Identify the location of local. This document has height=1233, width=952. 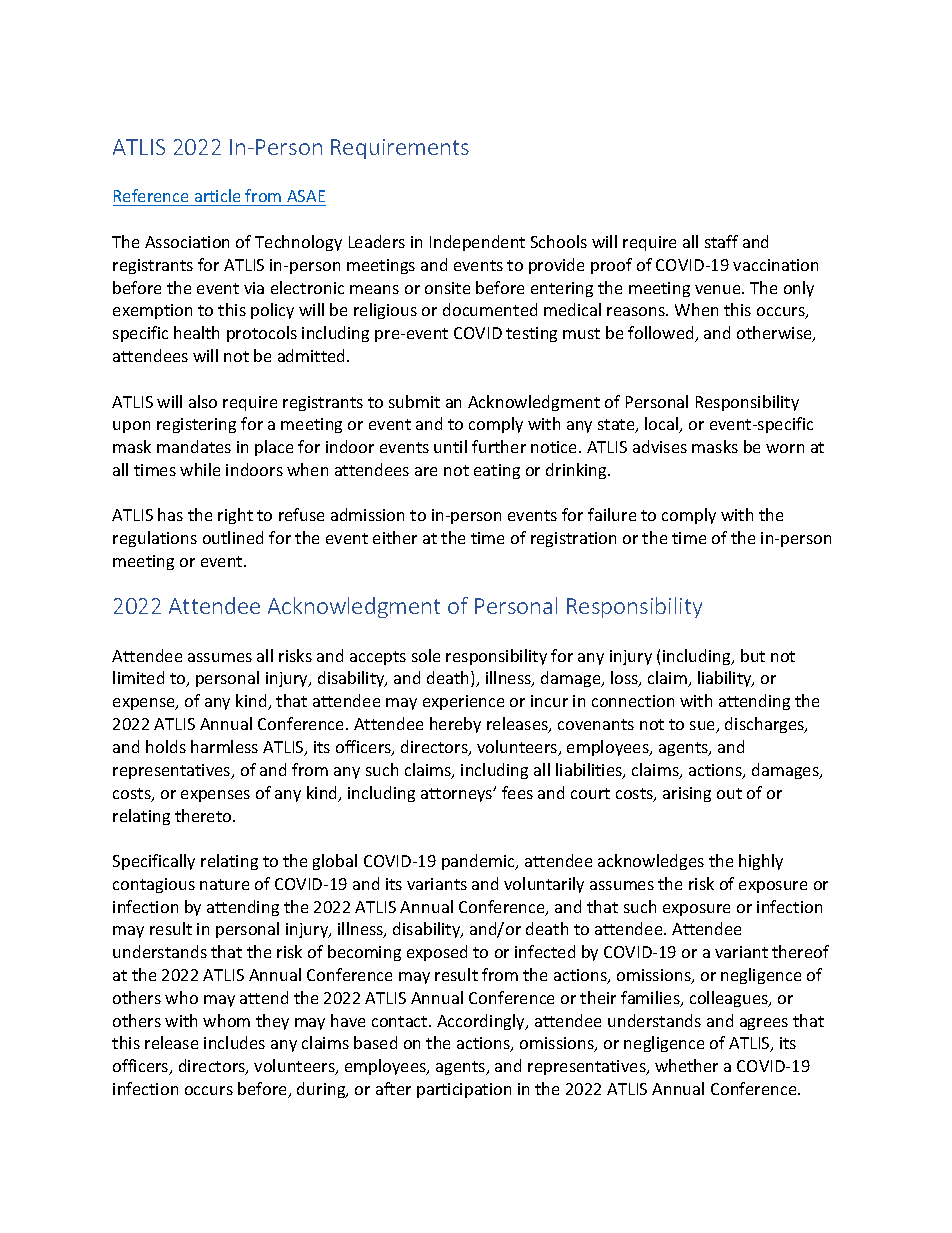
(663, 425).
